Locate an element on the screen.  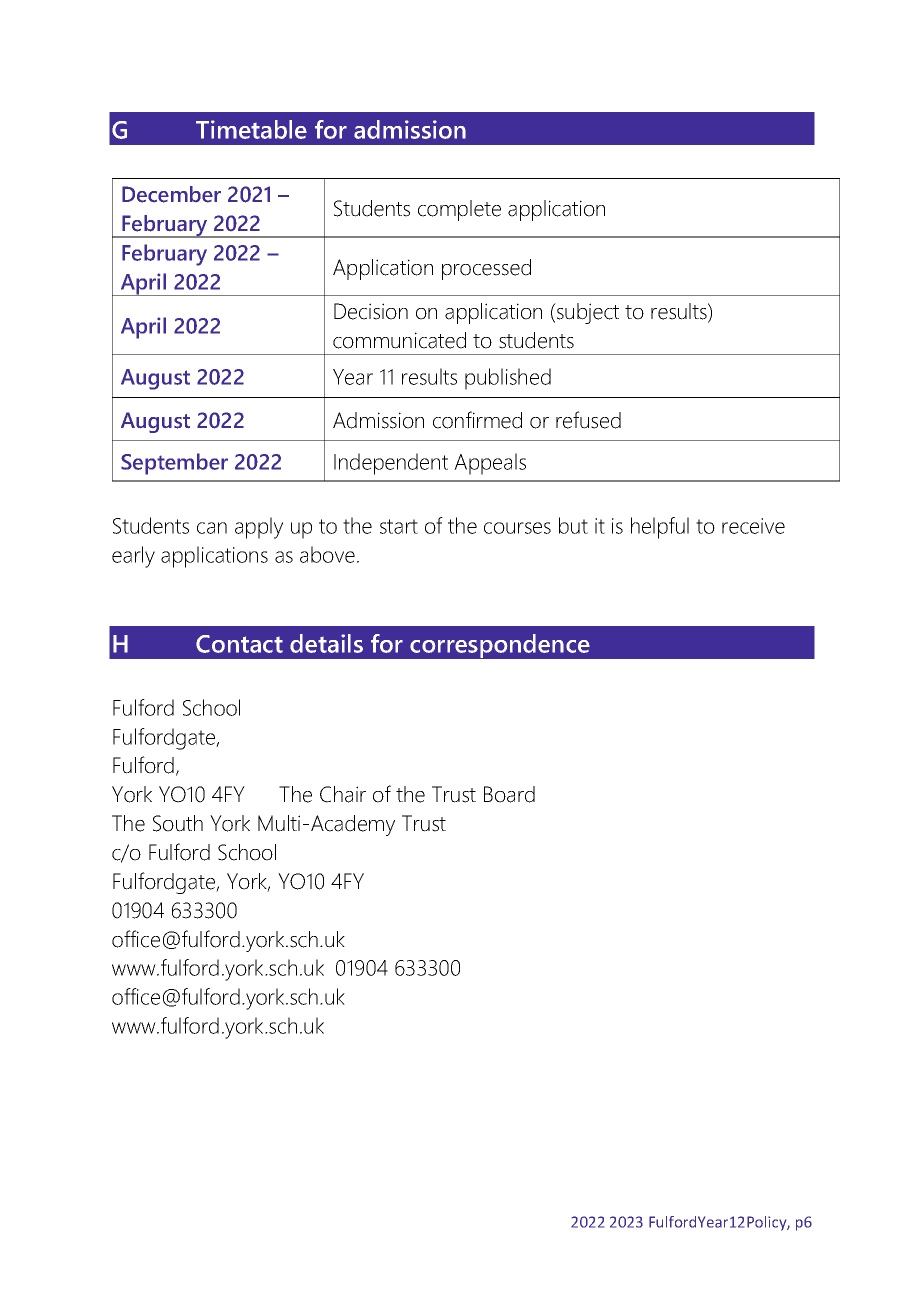
Timetable is located at coordinates (251, 129).
